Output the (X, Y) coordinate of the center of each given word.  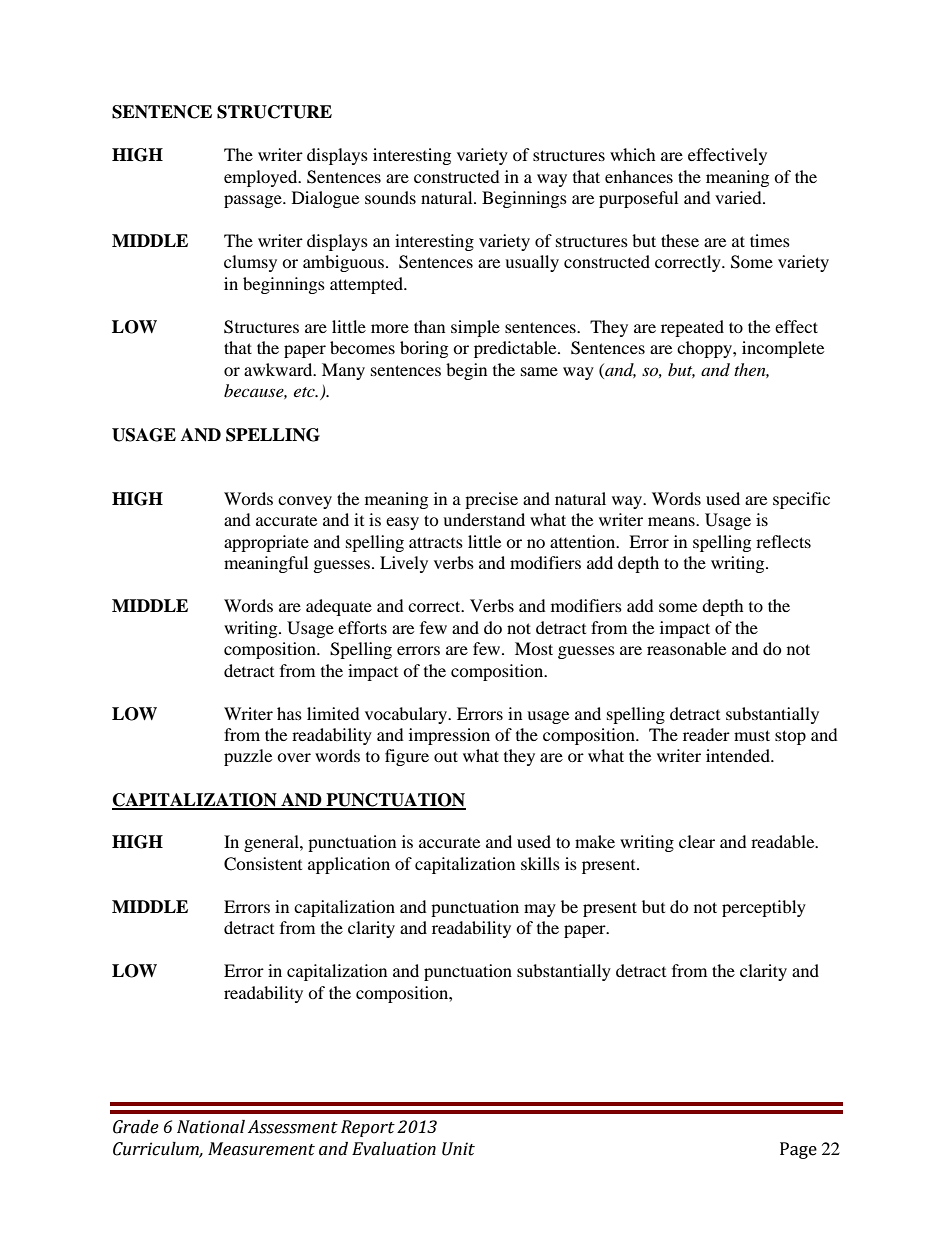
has (289, 713)
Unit (458, 1149)
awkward (279, 369)
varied (739, 197)
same (539, 371)
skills (540, 863)
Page (798, 1150)
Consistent (263, 864)
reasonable (686, 648)
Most (534, 648)
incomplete (783, 349)
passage (254, 201)
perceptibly (764, 908)
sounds (390, 197)
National (211, 1127)
